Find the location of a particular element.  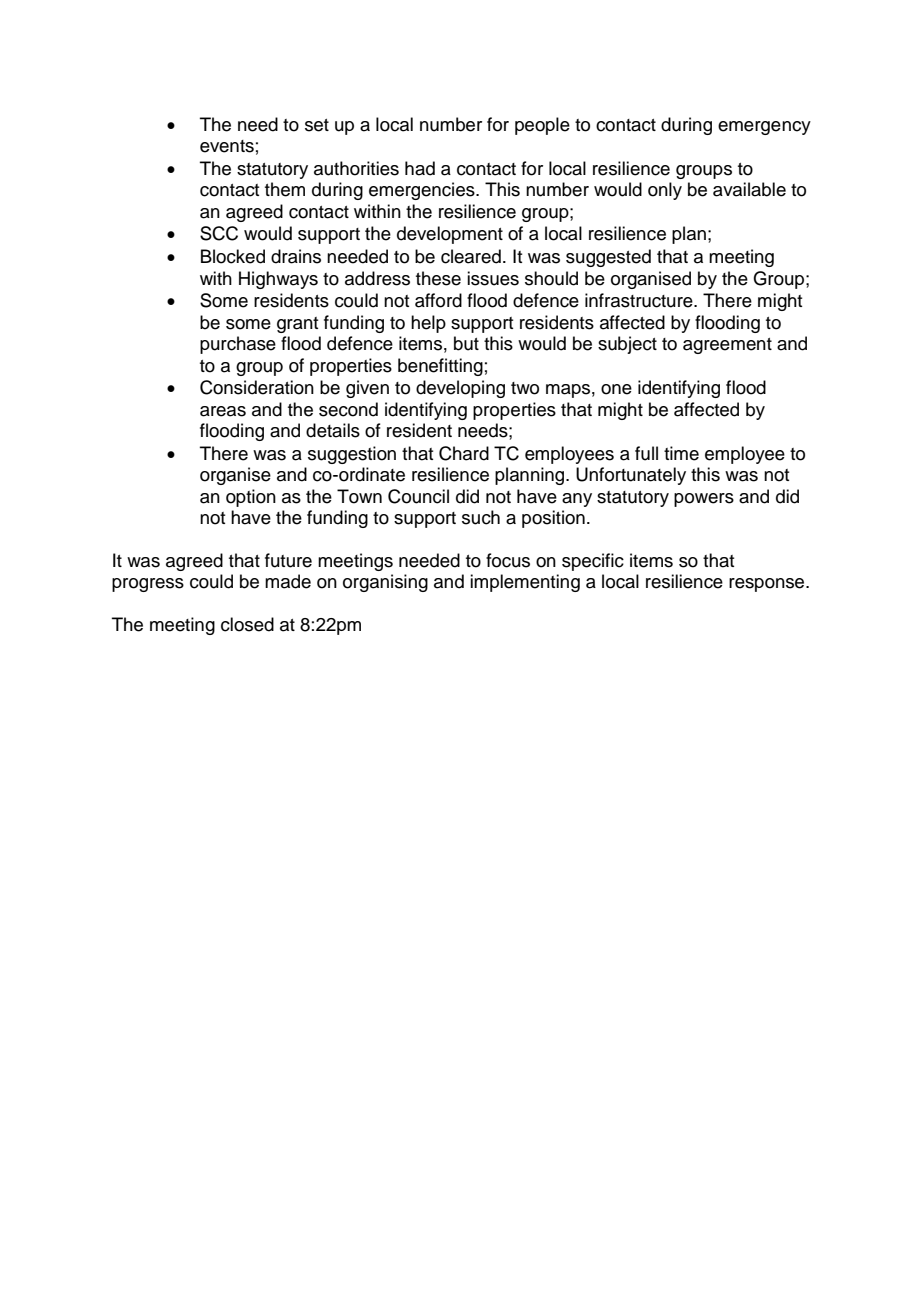

benefitting is located at coordinates (440, 367).
